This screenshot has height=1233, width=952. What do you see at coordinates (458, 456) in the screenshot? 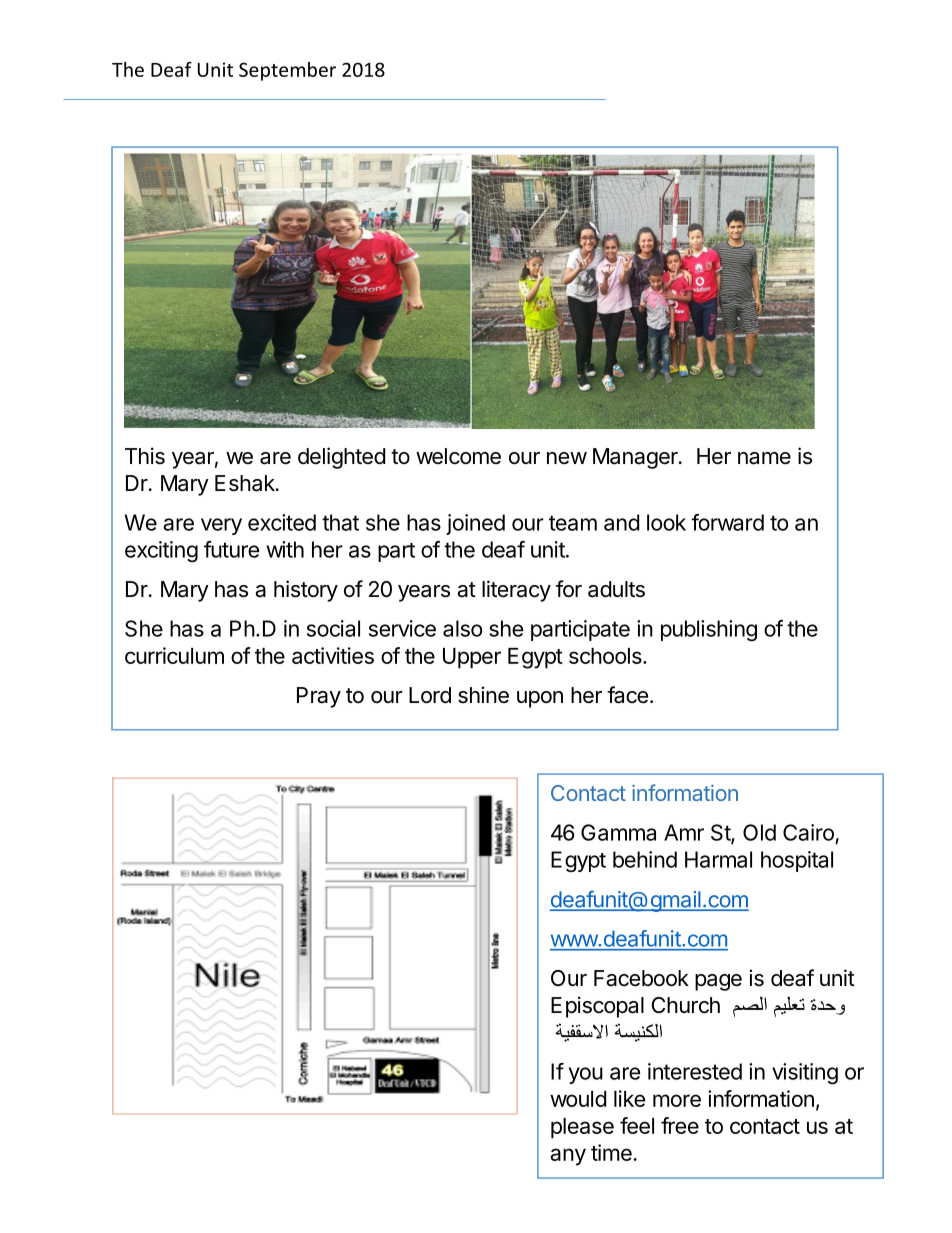
I see `welcome` at bounding box center [458, 456].
